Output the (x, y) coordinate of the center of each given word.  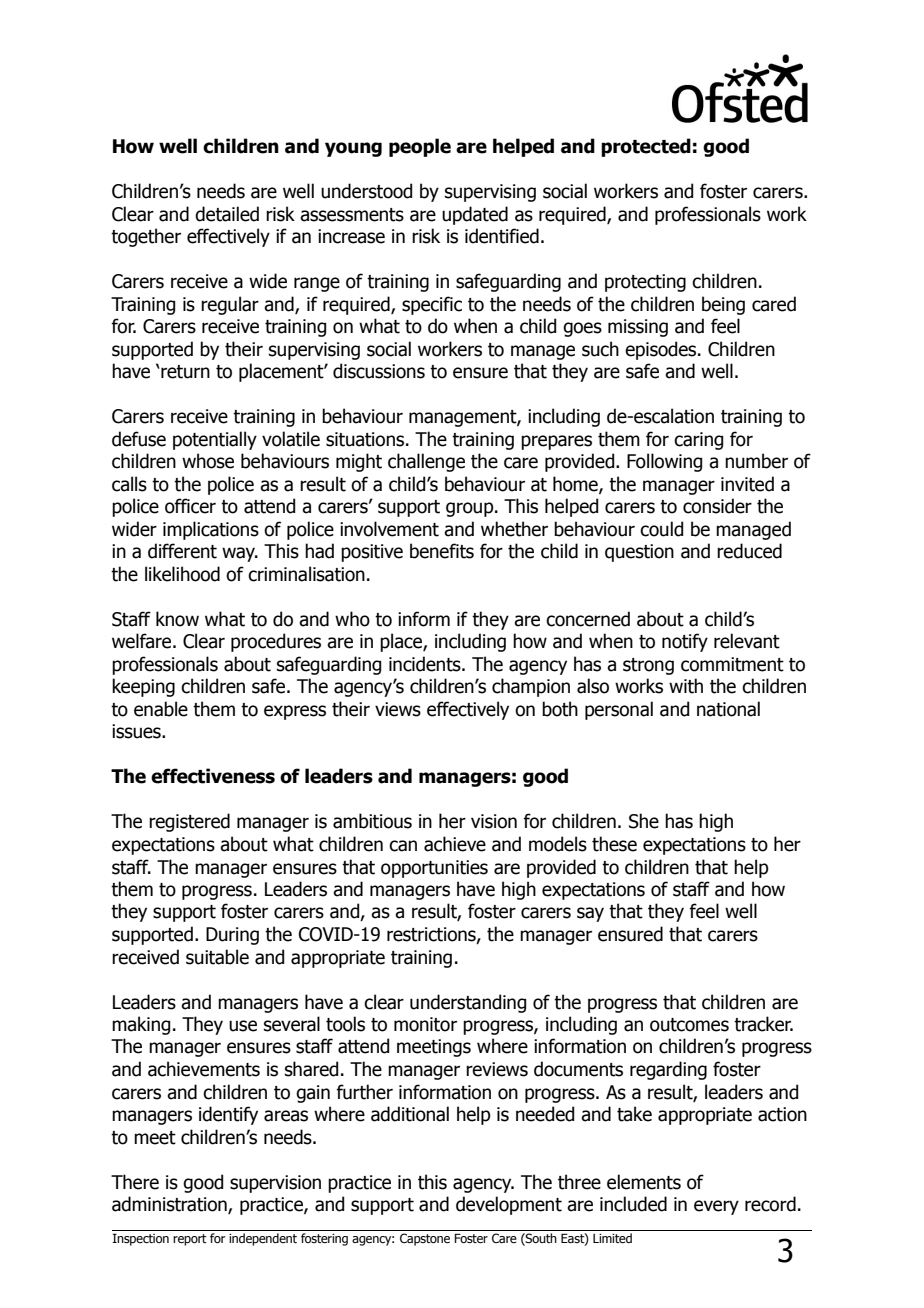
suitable (217, 957)
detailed (227, 214)
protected (646, 147)
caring (698, 441)
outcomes (689, 1025)
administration (170, 1205)
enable (161, 709)
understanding (468, 1003)
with (686, 686)
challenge (426, 462)
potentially (215, 440)
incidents (426, 664)
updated (475, 215)
